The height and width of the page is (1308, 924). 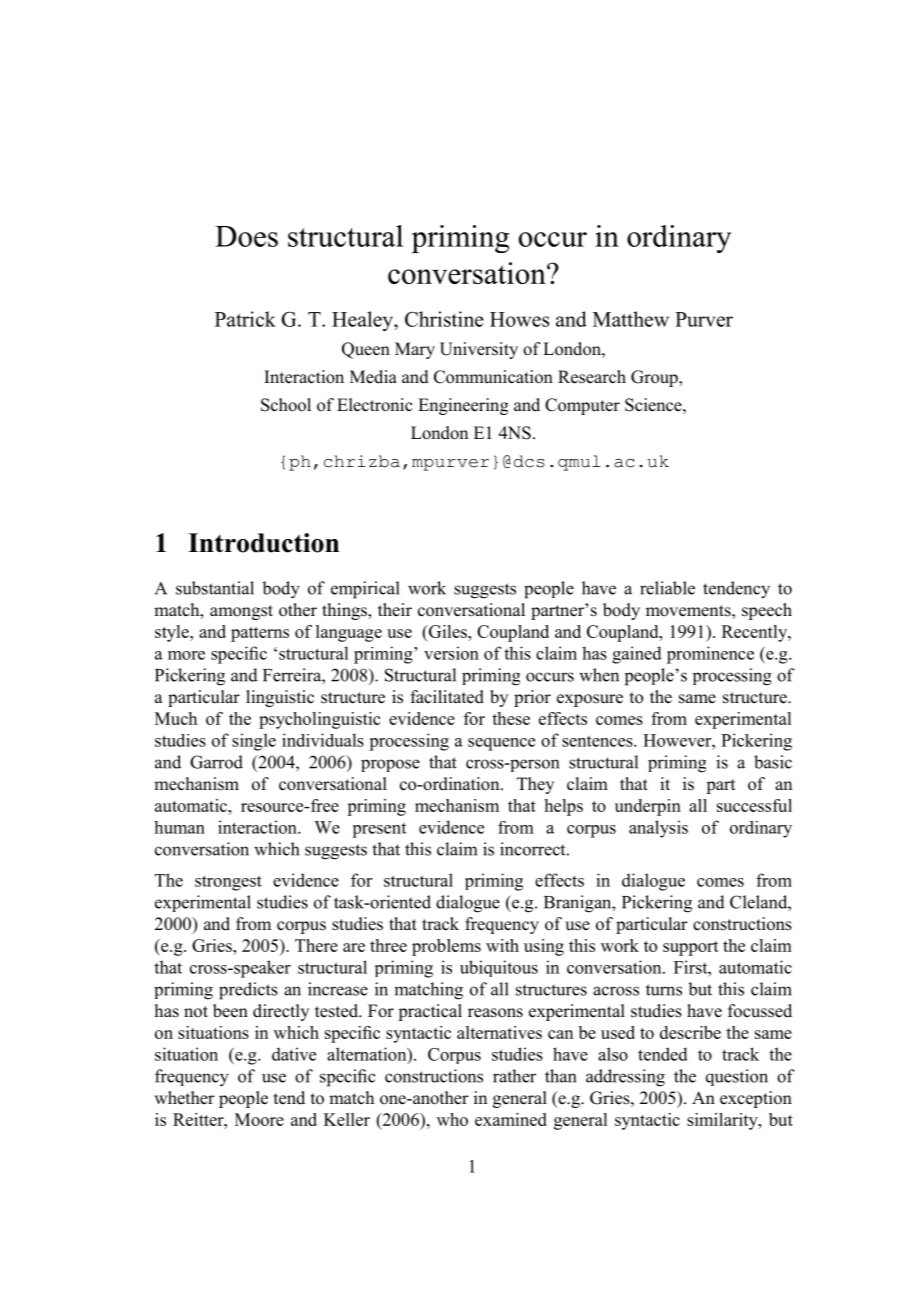 I want to click on Matthew, so click(x=631, y=319).
